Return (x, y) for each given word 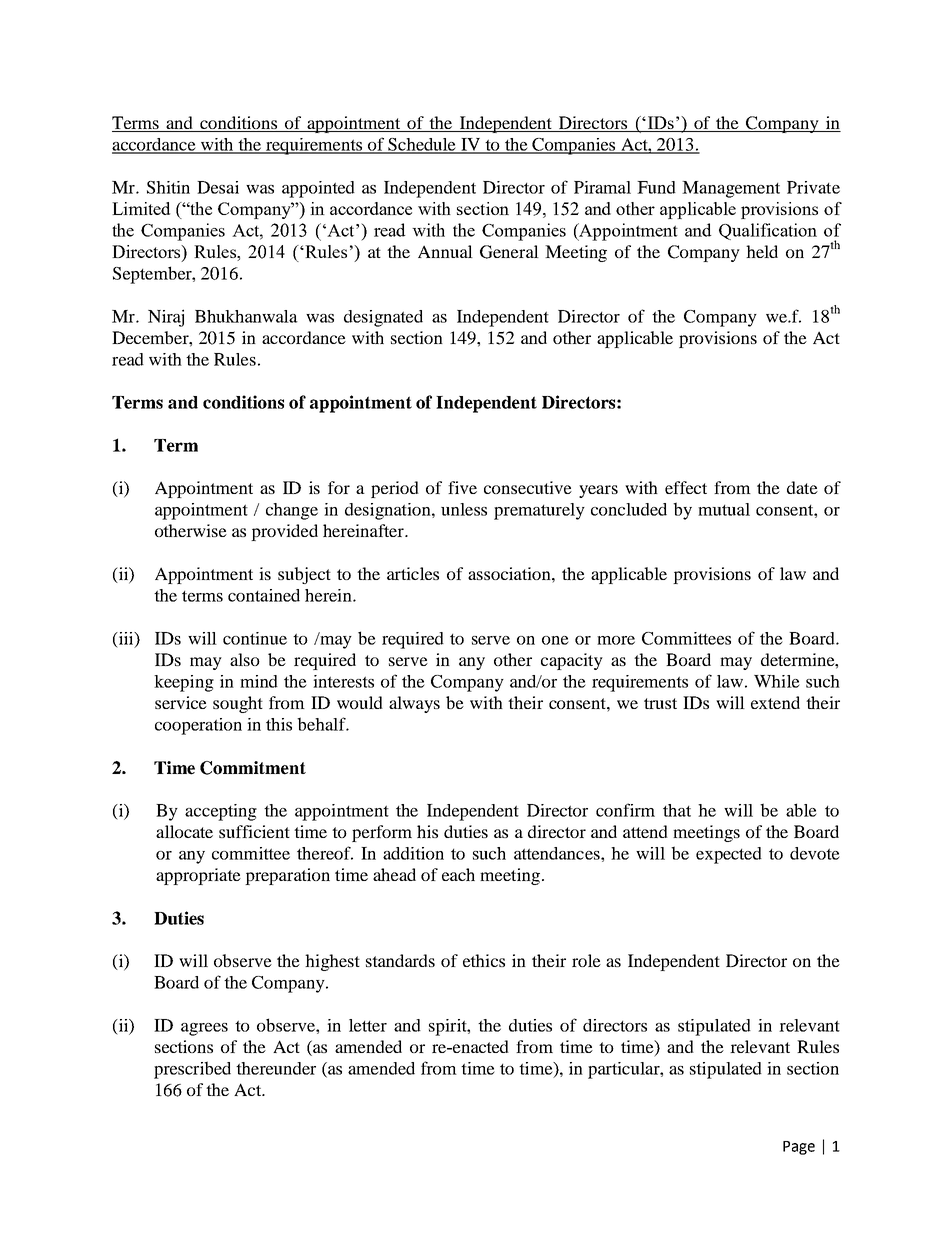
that (677, 810)
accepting (221, 812)
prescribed (192, 1070)
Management (731, 189)
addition (413, 853)
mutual (724, 509)
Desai (218, 187)
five (462, 487)
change (292, 511)
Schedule (422, 145)
